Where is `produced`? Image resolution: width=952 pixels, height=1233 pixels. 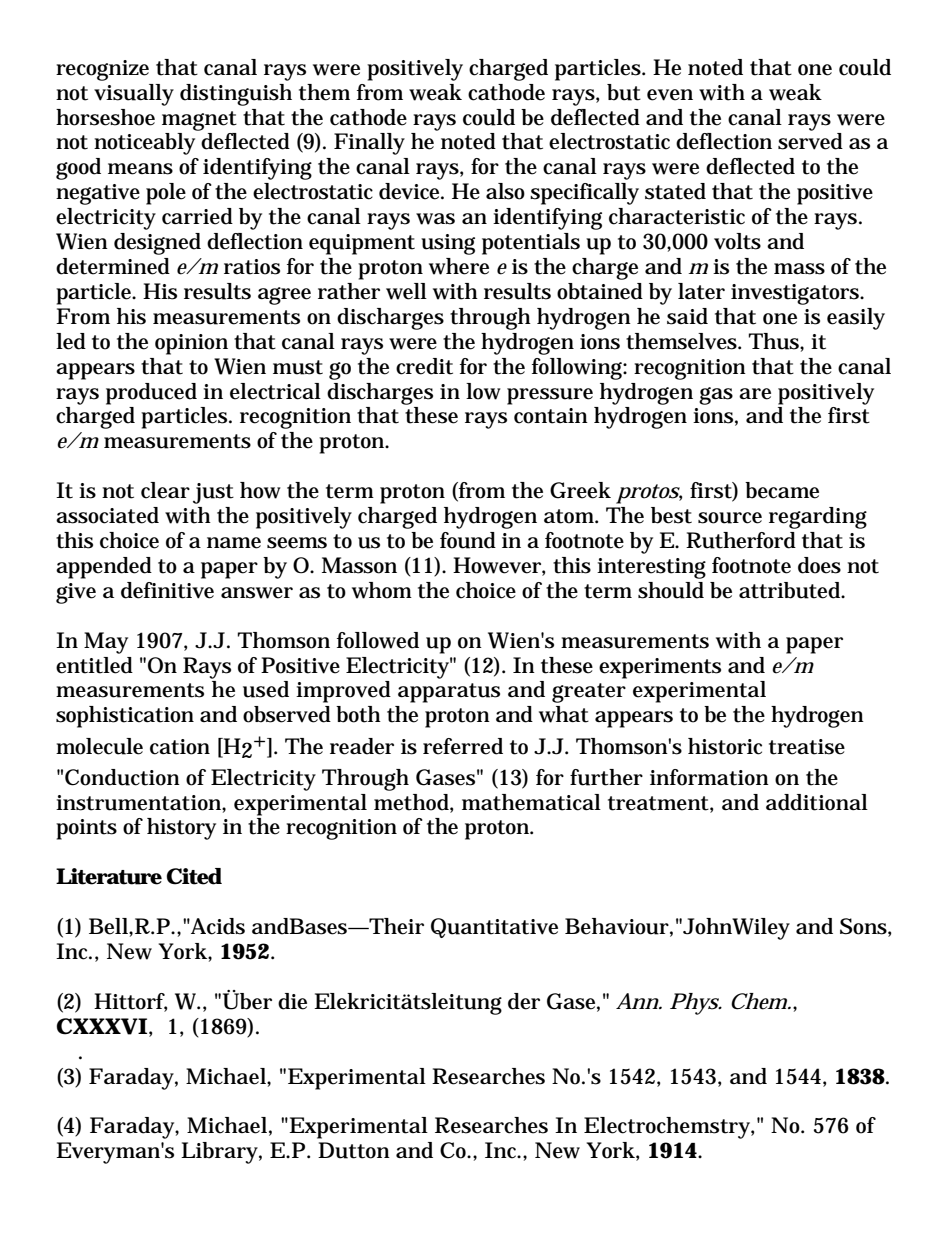 produced is located at coordinates (151, 394).
